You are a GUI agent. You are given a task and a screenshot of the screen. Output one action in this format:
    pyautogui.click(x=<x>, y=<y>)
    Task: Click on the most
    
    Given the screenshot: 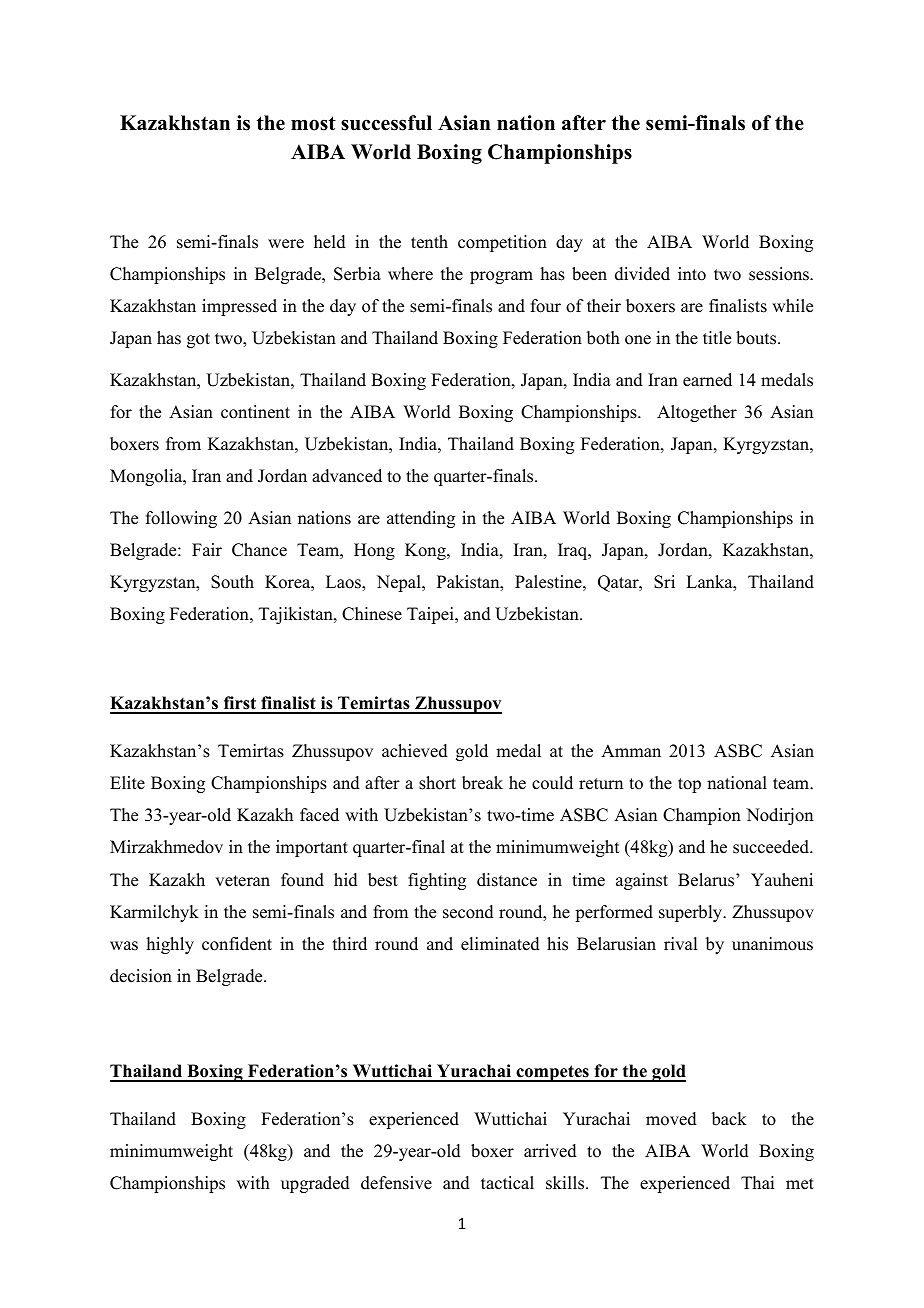 What is the action you would take?
    pyautogui.click(x=313, y=123)
